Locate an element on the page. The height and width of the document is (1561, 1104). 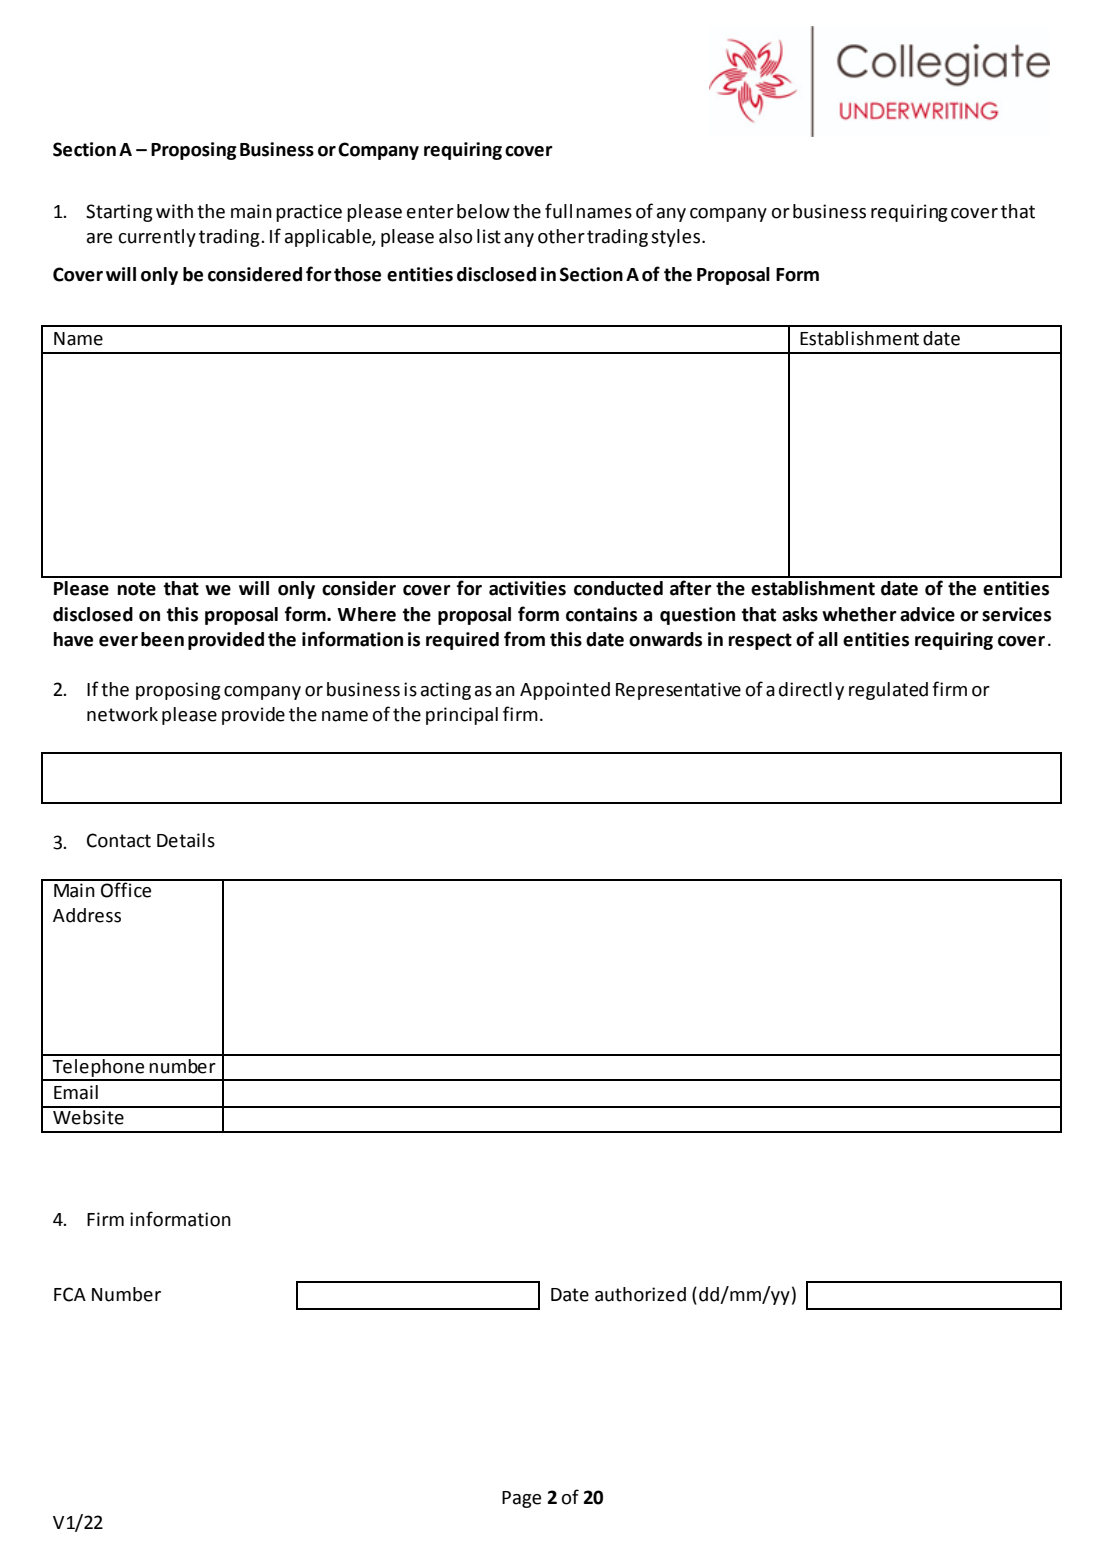
currently is located at coordinates (157, 238).
